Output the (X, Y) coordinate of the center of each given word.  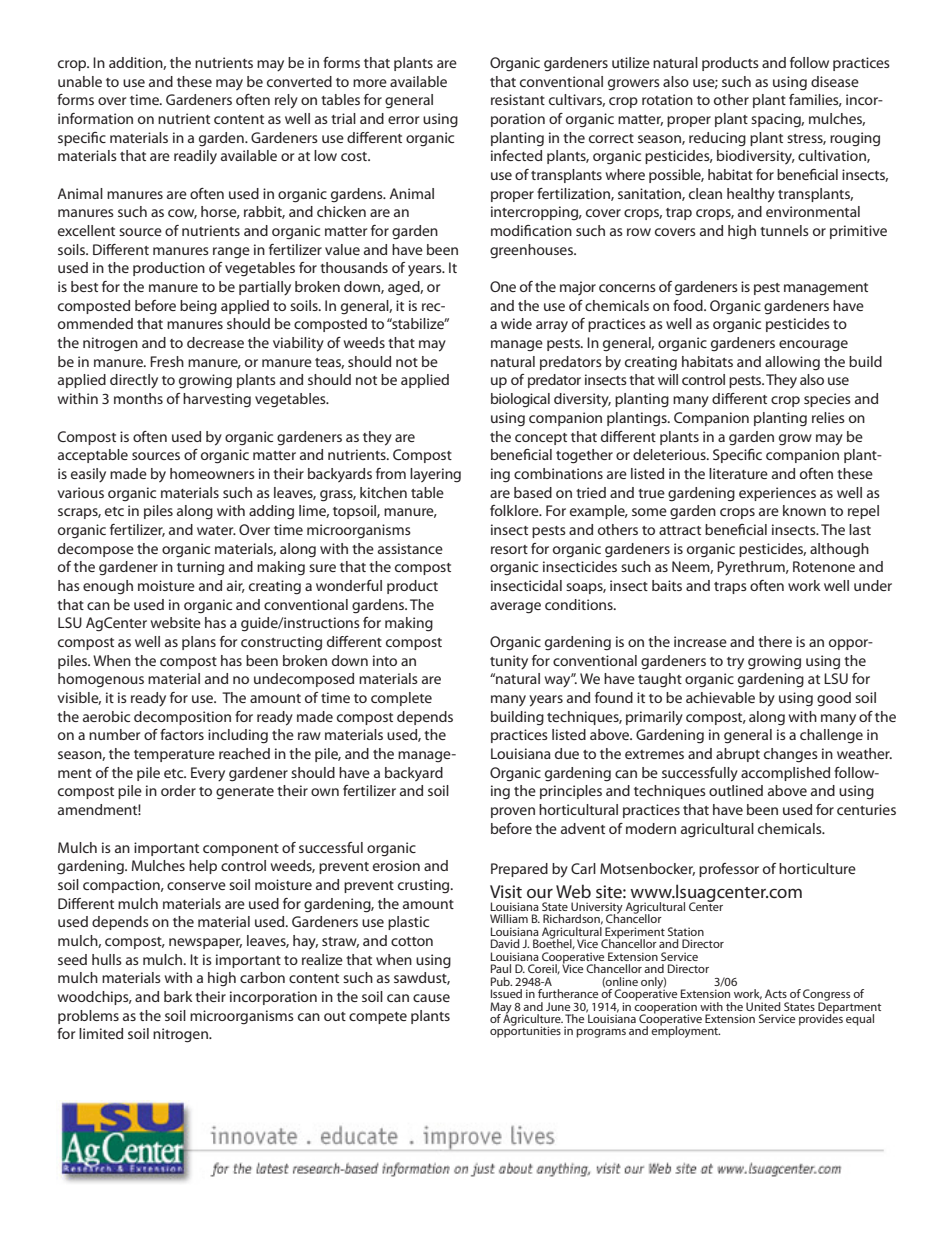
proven (513, 812)
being (198, 307)
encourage (813, 346)
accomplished (785, 774)
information (95, 118)
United (763, 1005)
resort (509, 549)
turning (200, 568)
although (839, 550)
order (178, 790)
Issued (506, 993)
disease (835, 81)
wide (516, 323)
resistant (518, 99)
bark (178, 996)
